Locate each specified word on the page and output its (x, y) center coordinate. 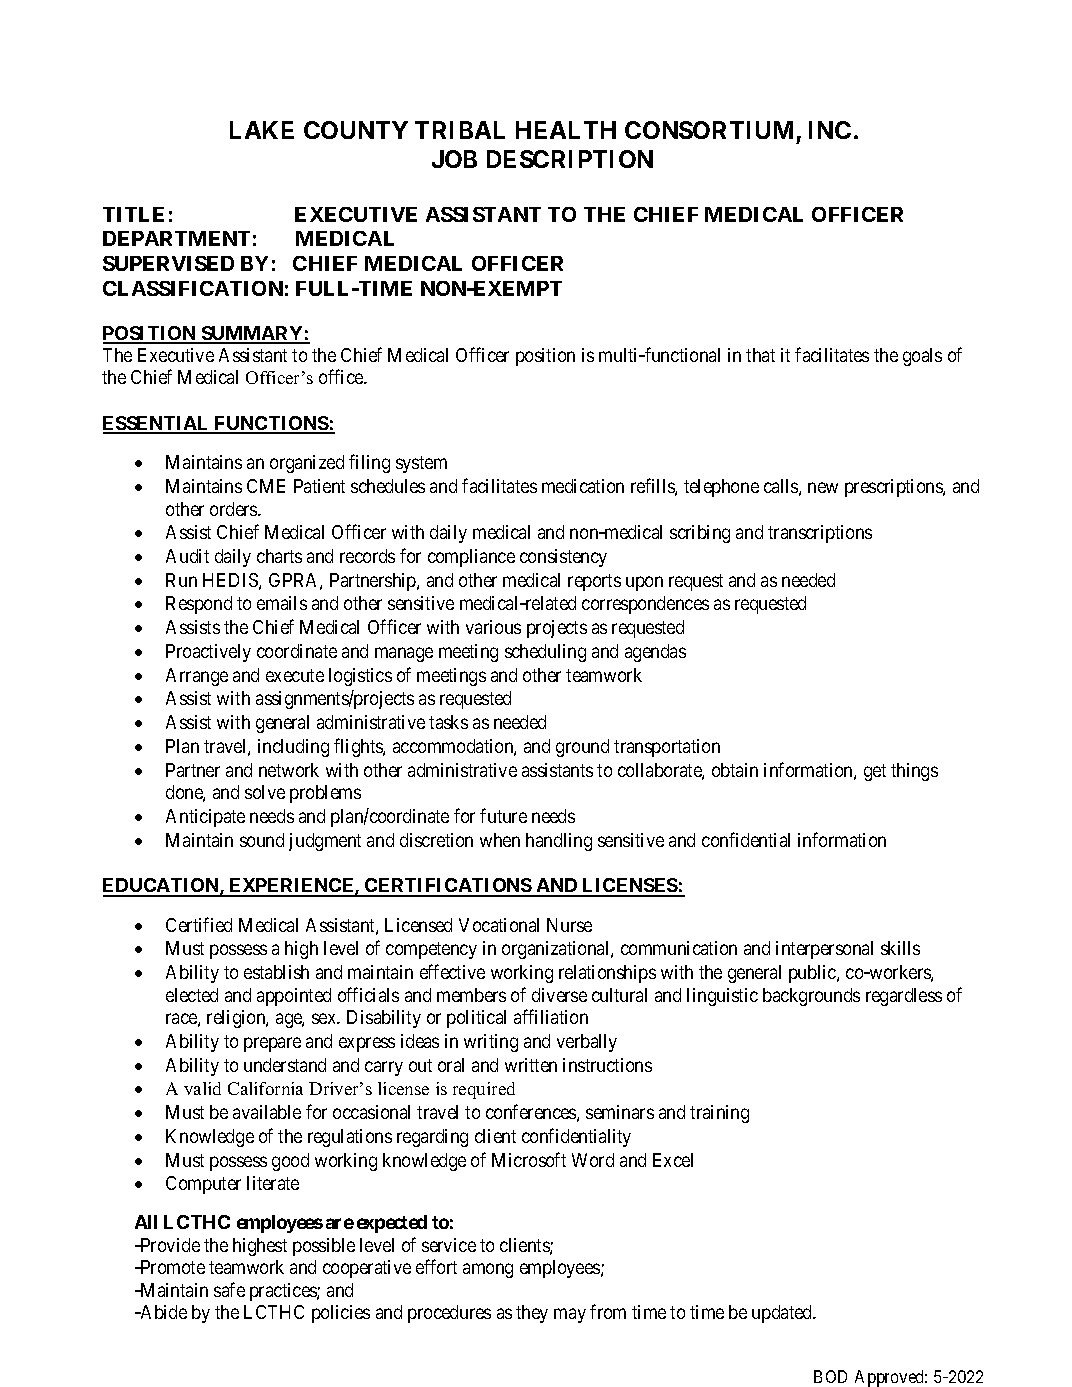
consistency (563, 558)
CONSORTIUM (709, 130)
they (532, 1314)
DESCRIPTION (570, 159)
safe (229, 1289)
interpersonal (824, 950)
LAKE (262, 130)
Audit (187, 556)
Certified (199, 924)
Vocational (499, 925)
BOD (830, 1376)
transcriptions (820, 534)
